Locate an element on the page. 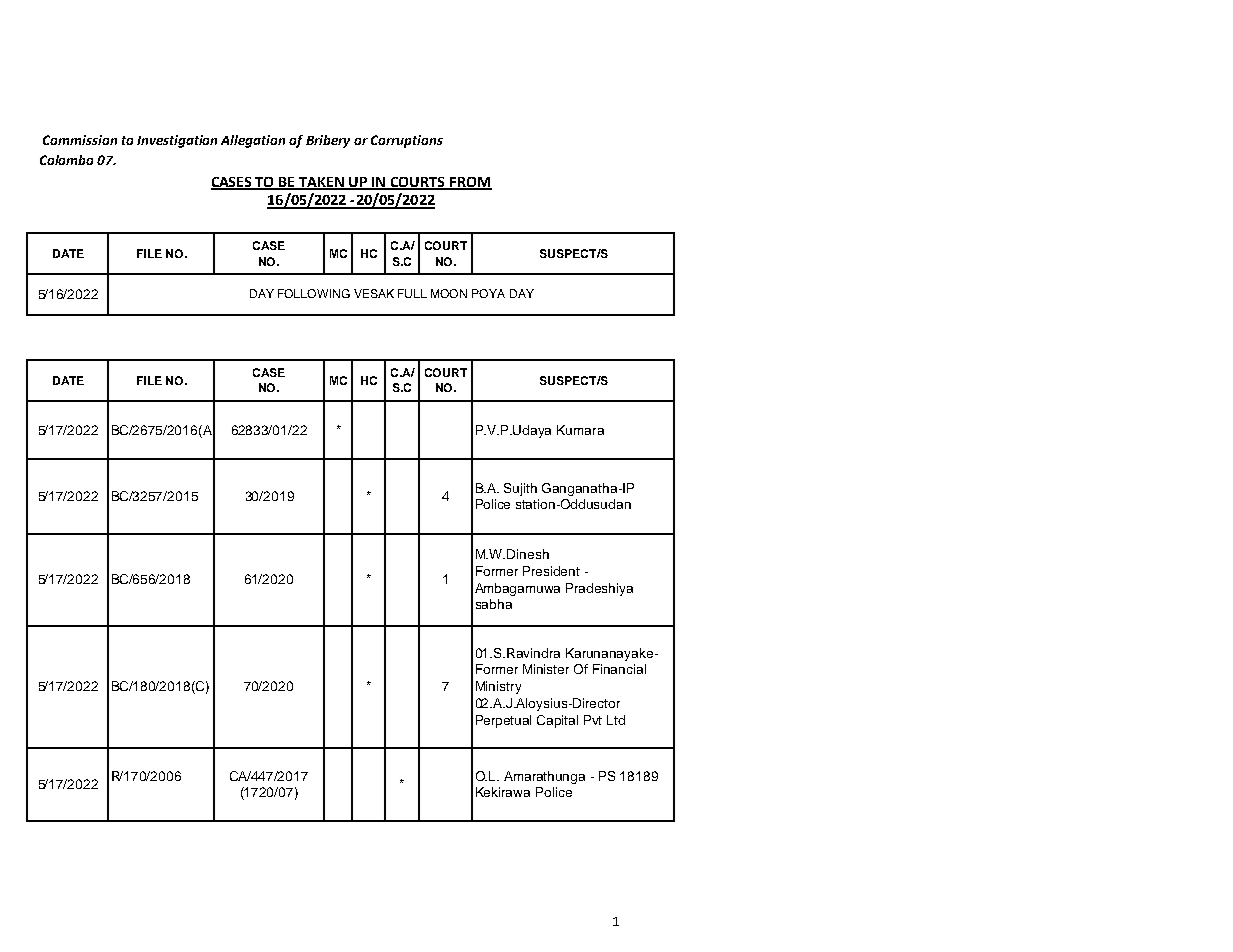 The width and height of the image is (1233, 952). President is located at coordinates (551, 571).
